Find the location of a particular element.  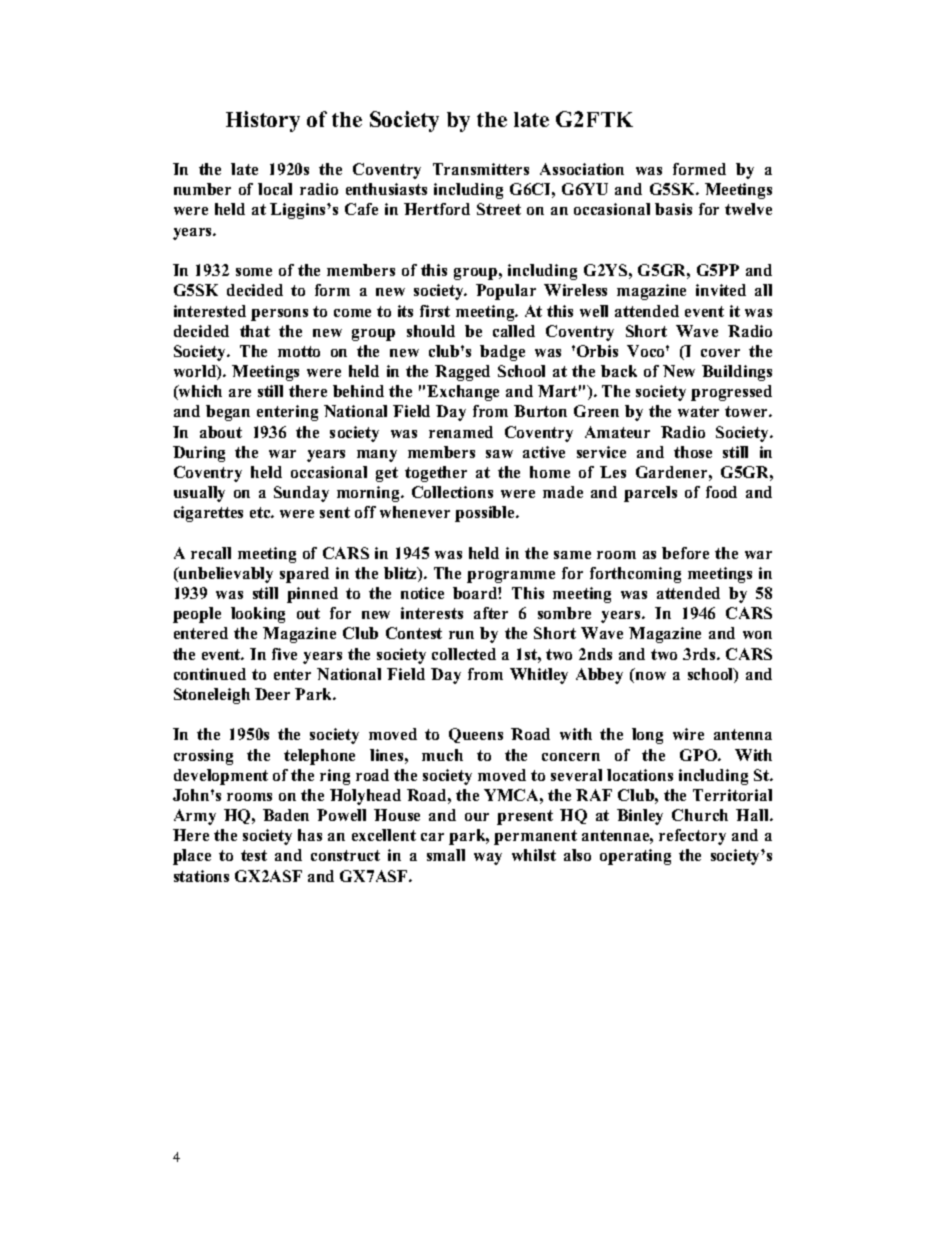

basis is located at coordinates (673, 209).
